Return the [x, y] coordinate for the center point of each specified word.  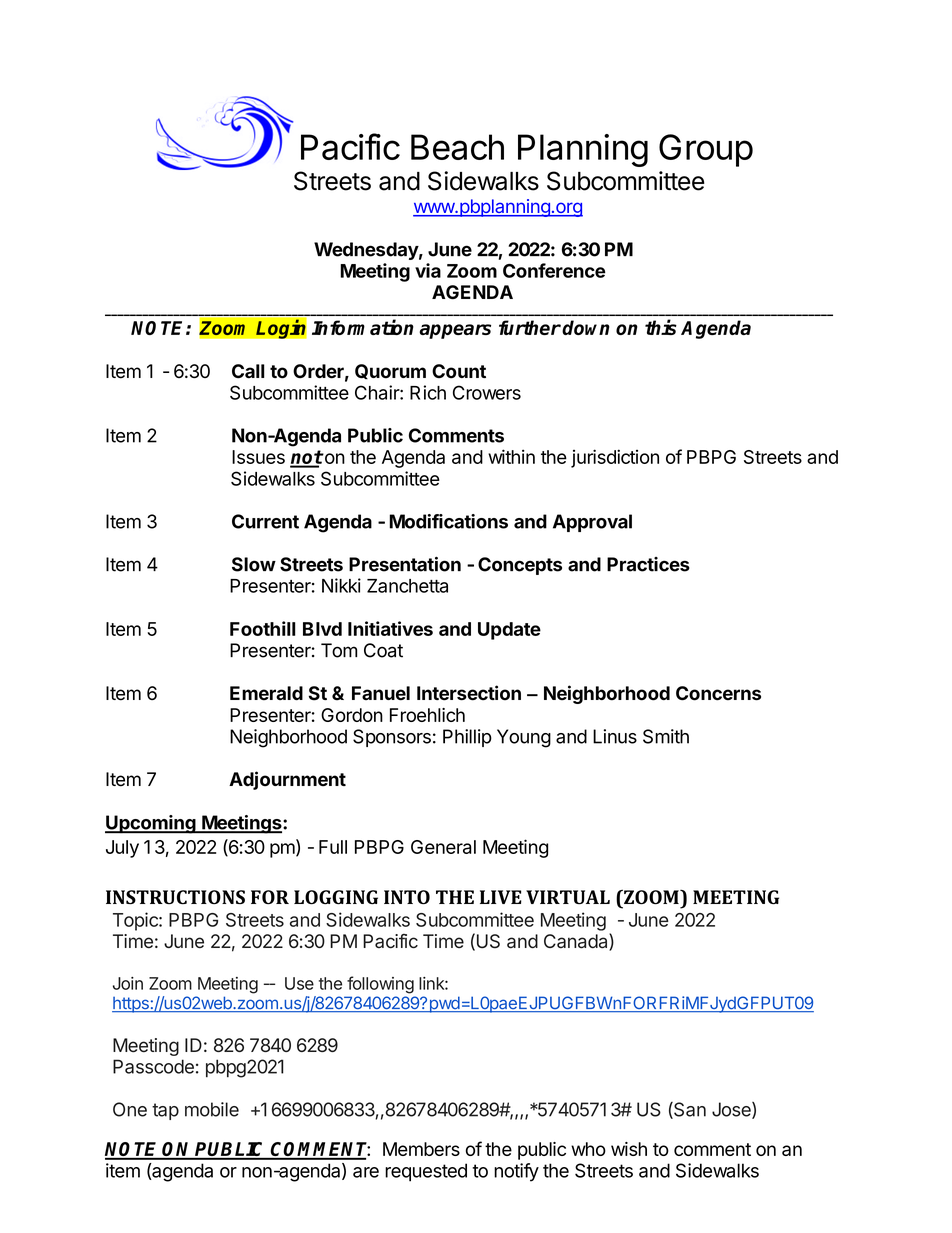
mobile [212, 1109]
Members [421, 1149]
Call [248, 371]
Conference [554, 270]
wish [629, 1149]
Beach [457, 147]
